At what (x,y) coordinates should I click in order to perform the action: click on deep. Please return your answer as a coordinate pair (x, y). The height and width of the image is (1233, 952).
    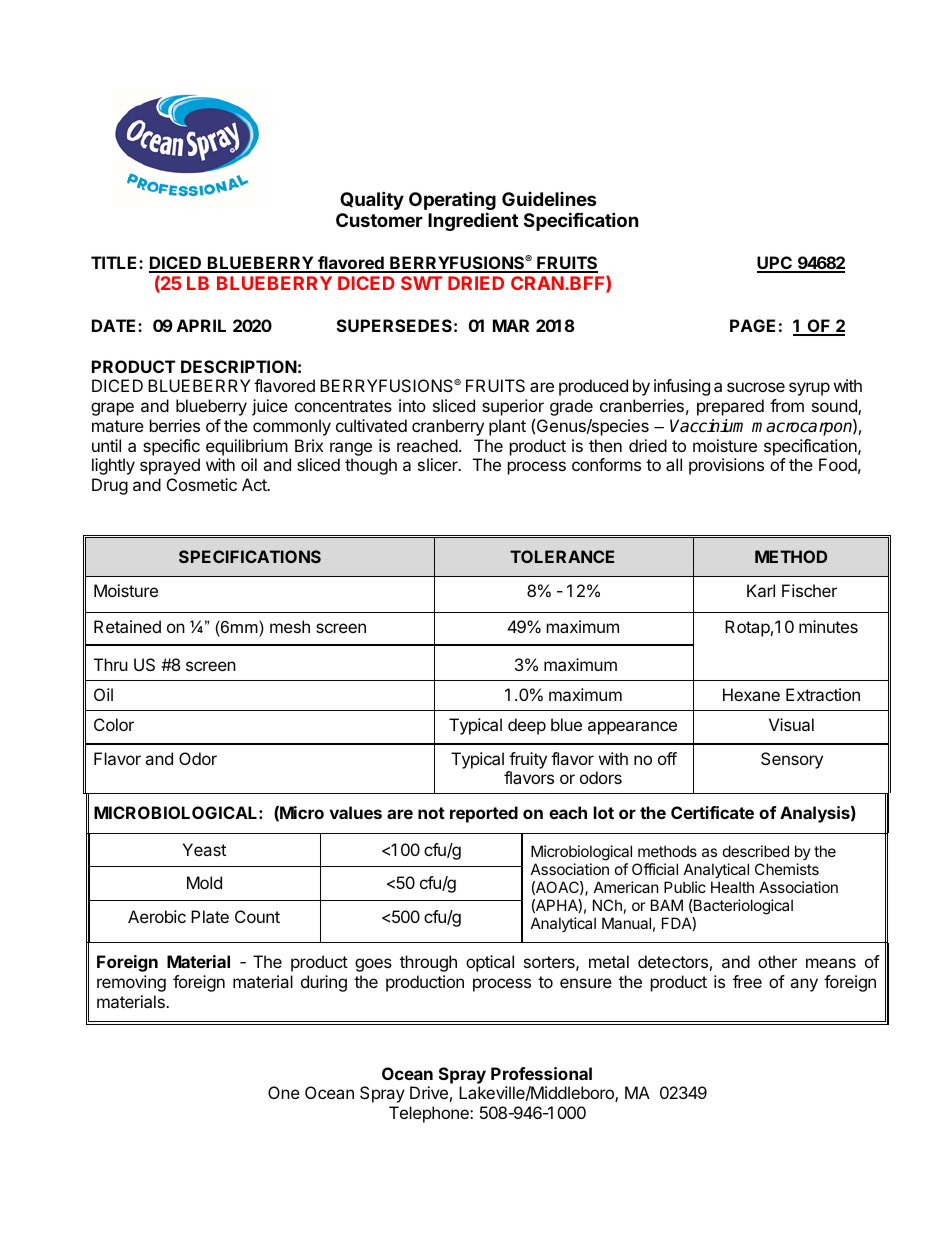
    Looking at the image, I should click on (527, 726).
